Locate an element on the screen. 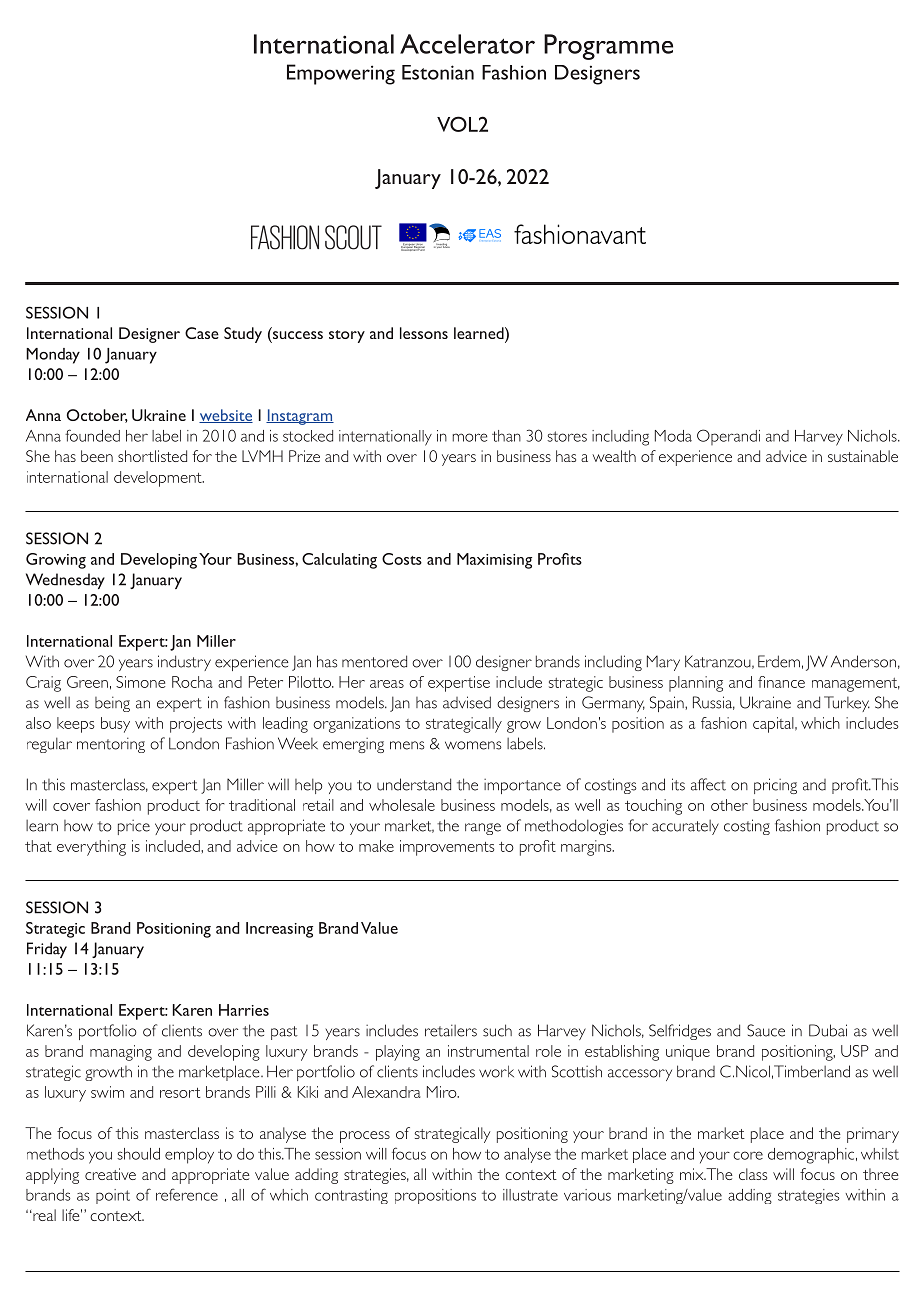 Image resolution: width=924 pixels, height=1308 pixels. Operandi is located at coordinates (728, 437).
